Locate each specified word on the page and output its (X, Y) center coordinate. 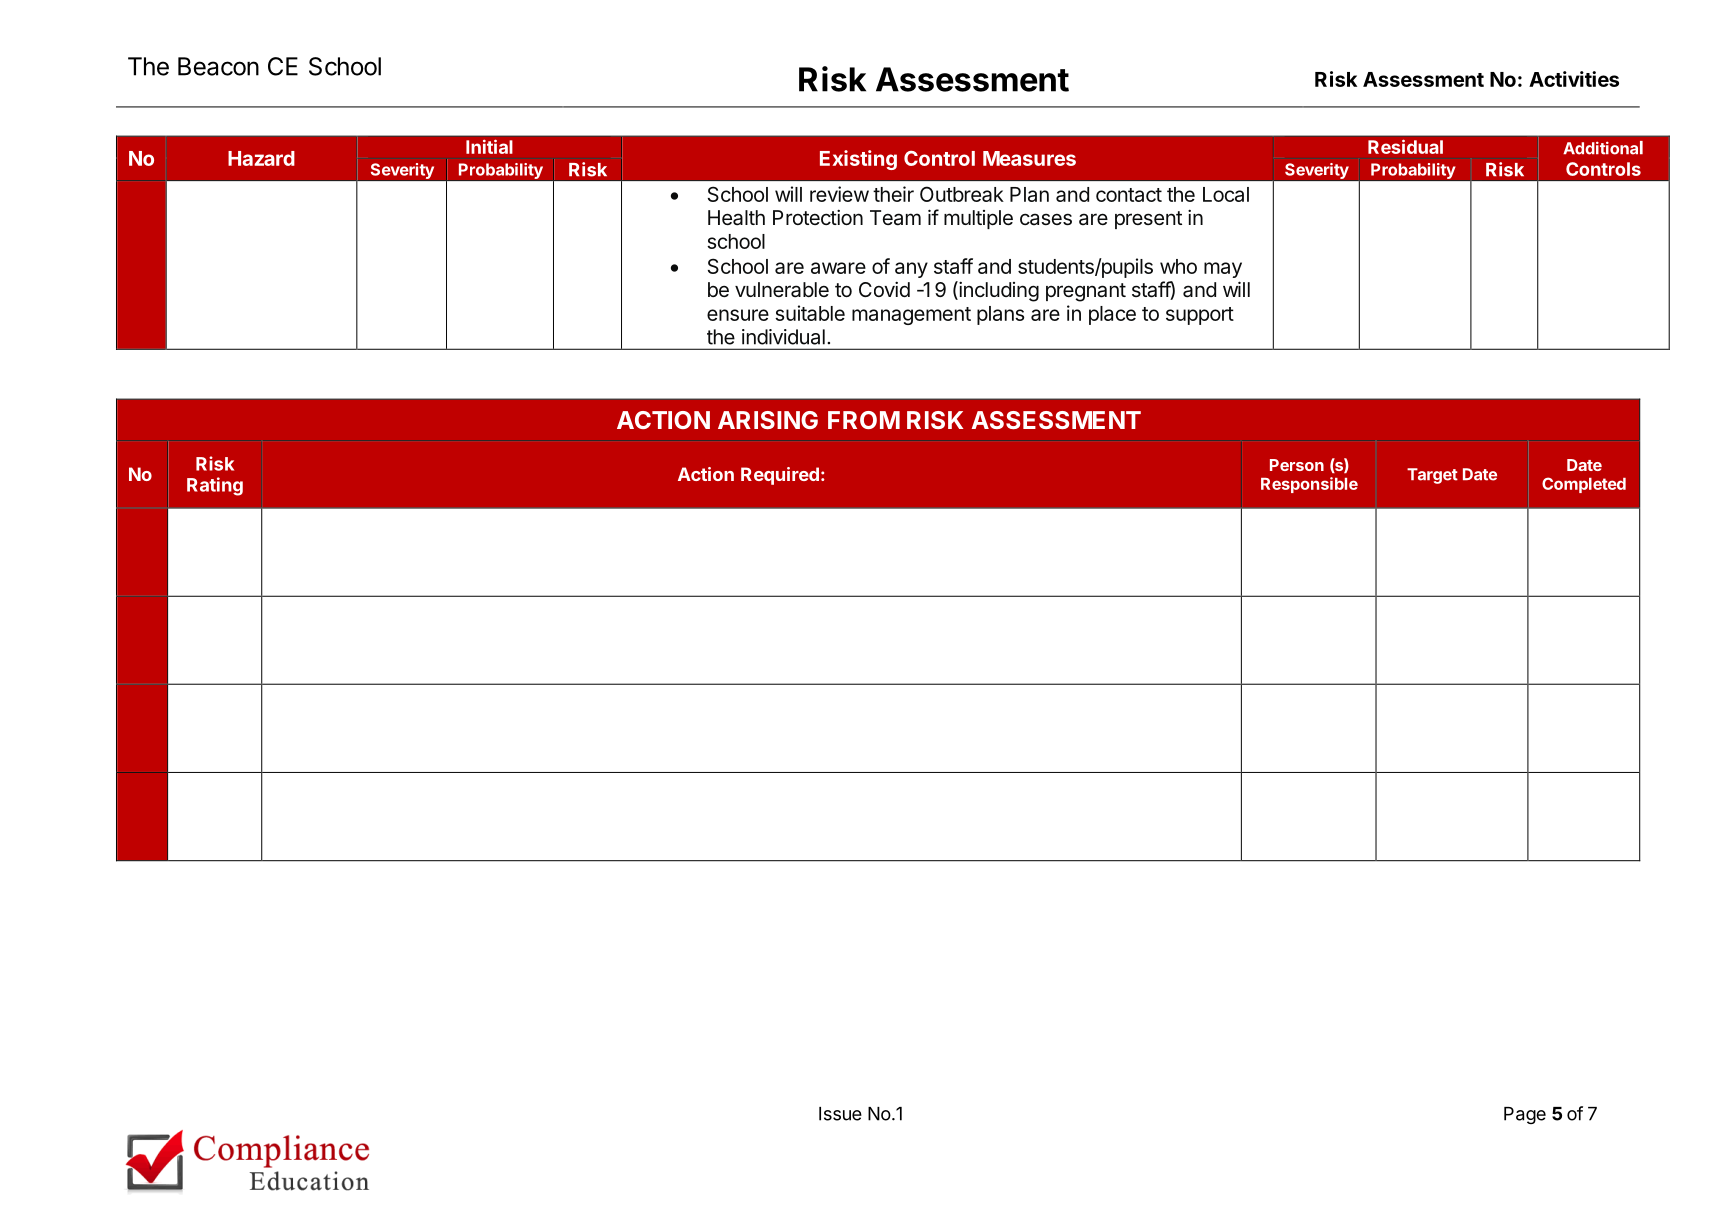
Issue (840, 1114)
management (911, 316)
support (1200, 316)
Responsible (1309, 485)
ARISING (768, 420)
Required (780, 476)
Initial (489, 146)
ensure (738, 315)
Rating (215, 486)
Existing (858, 160)
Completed (1584, 485)
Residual (1405, 146)
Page (1525, 1115)
